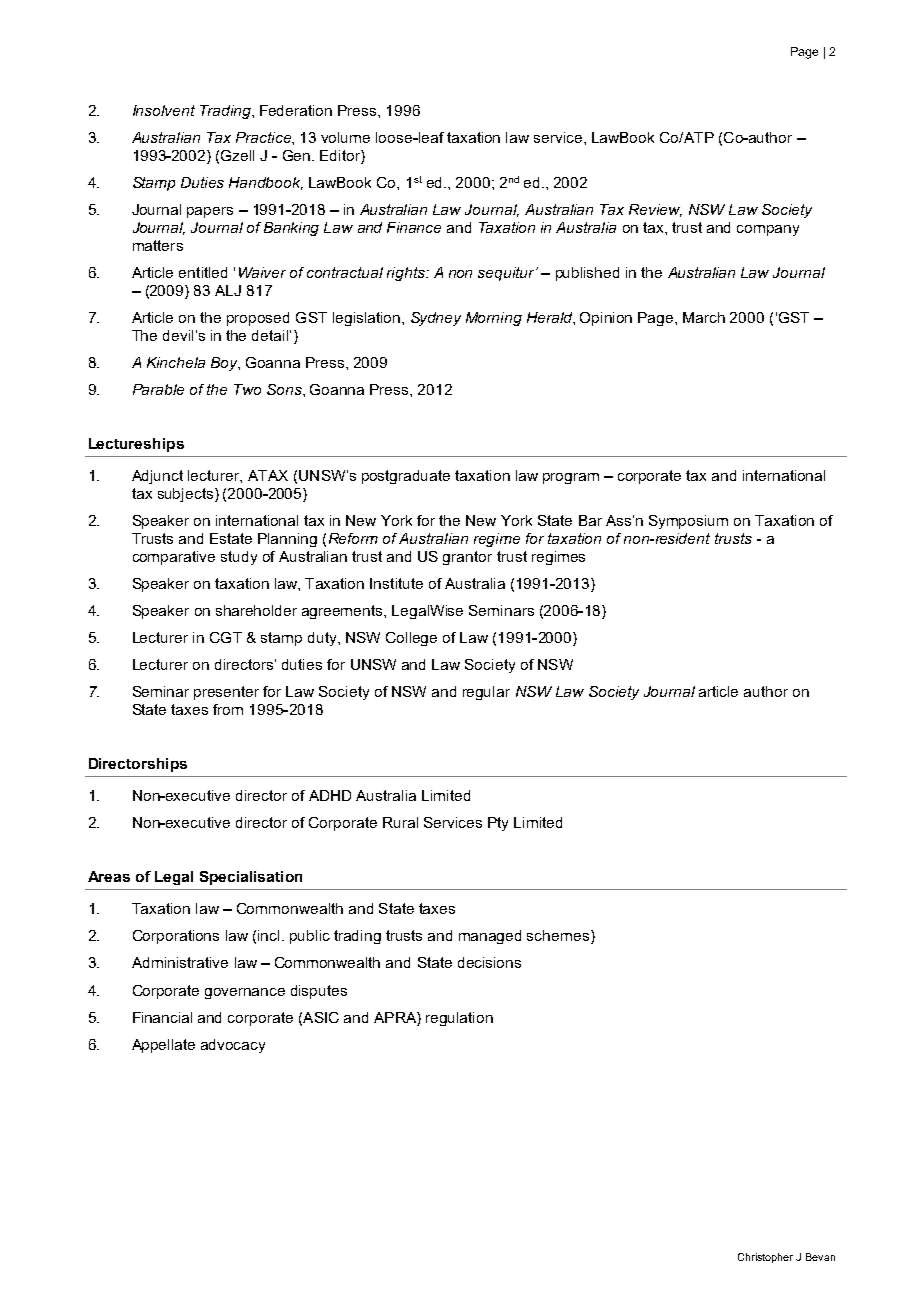 The height and width of the page is (1307, 924). Describe the element at coordinates (704, 317) in the page. I see `March` at that location.
